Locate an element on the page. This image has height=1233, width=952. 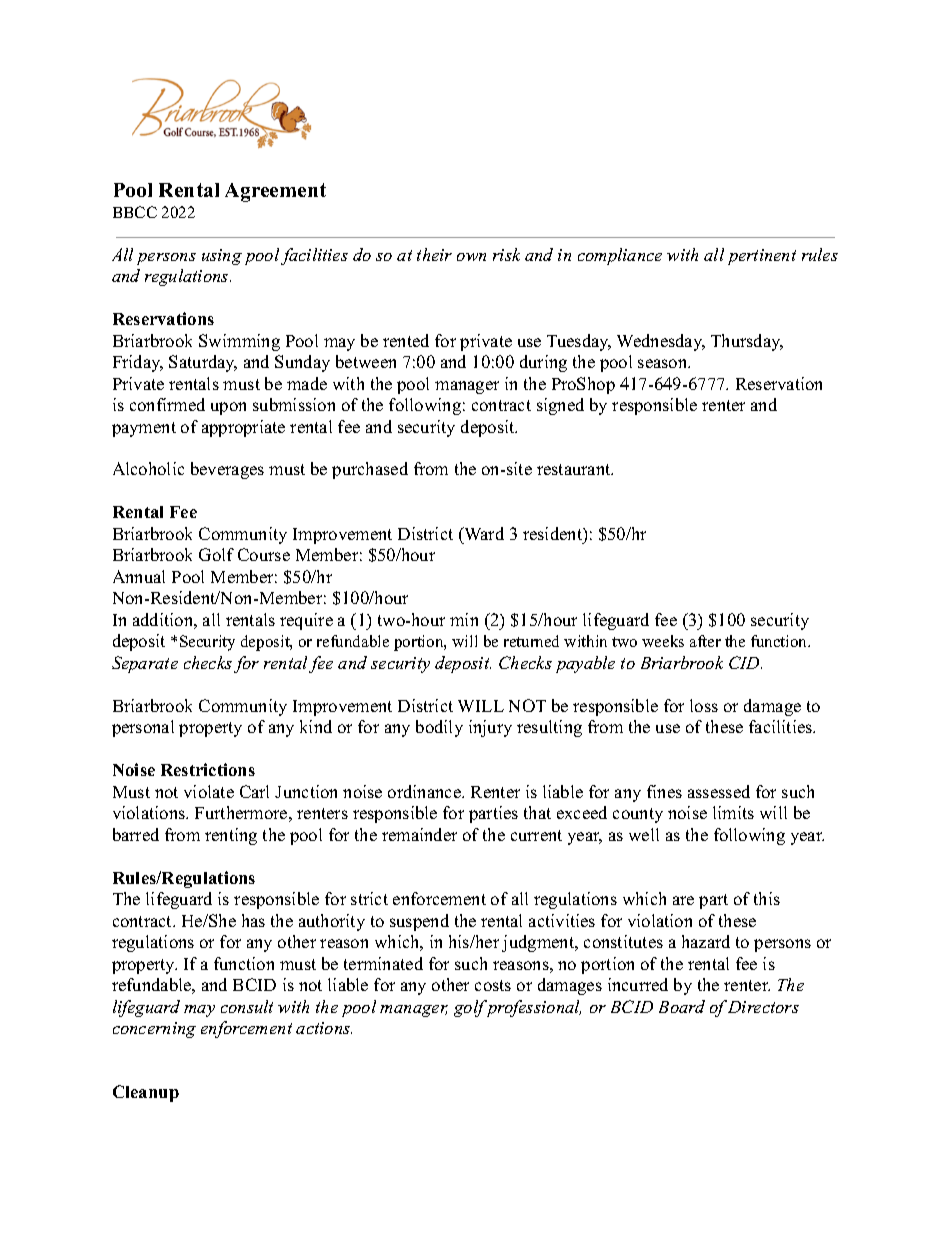
Board is located at coordinates (682, 1006).
